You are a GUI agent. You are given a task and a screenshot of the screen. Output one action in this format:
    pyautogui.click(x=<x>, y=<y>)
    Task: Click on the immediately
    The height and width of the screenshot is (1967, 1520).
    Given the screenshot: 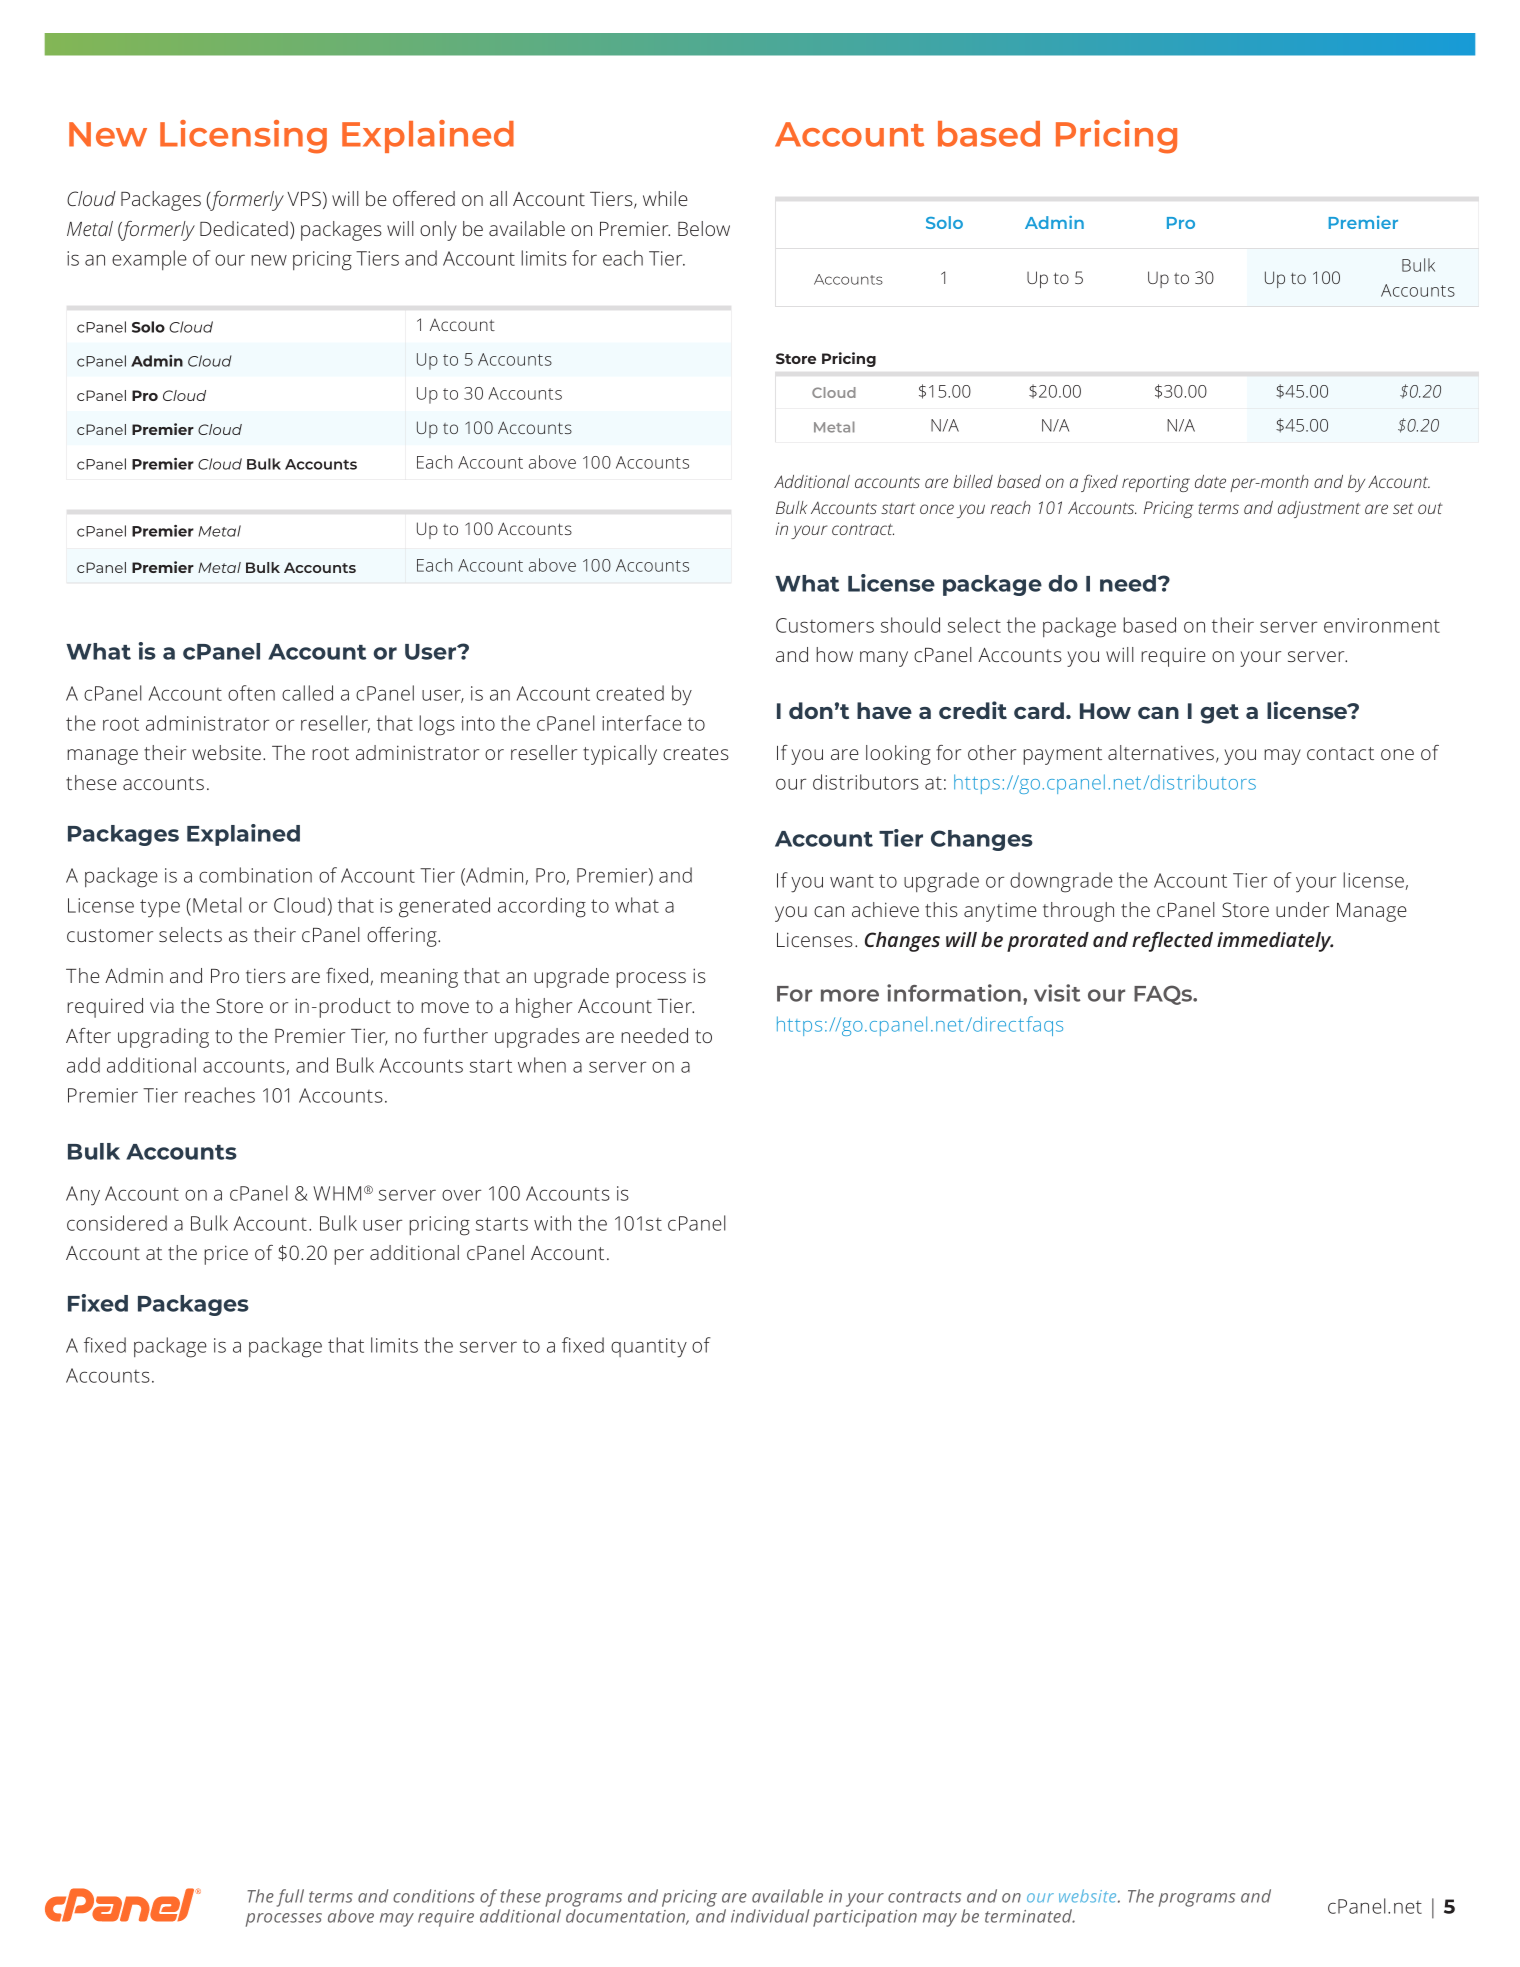 What is the action you would take?
    pyautogui.click(x=1275, y=942)
